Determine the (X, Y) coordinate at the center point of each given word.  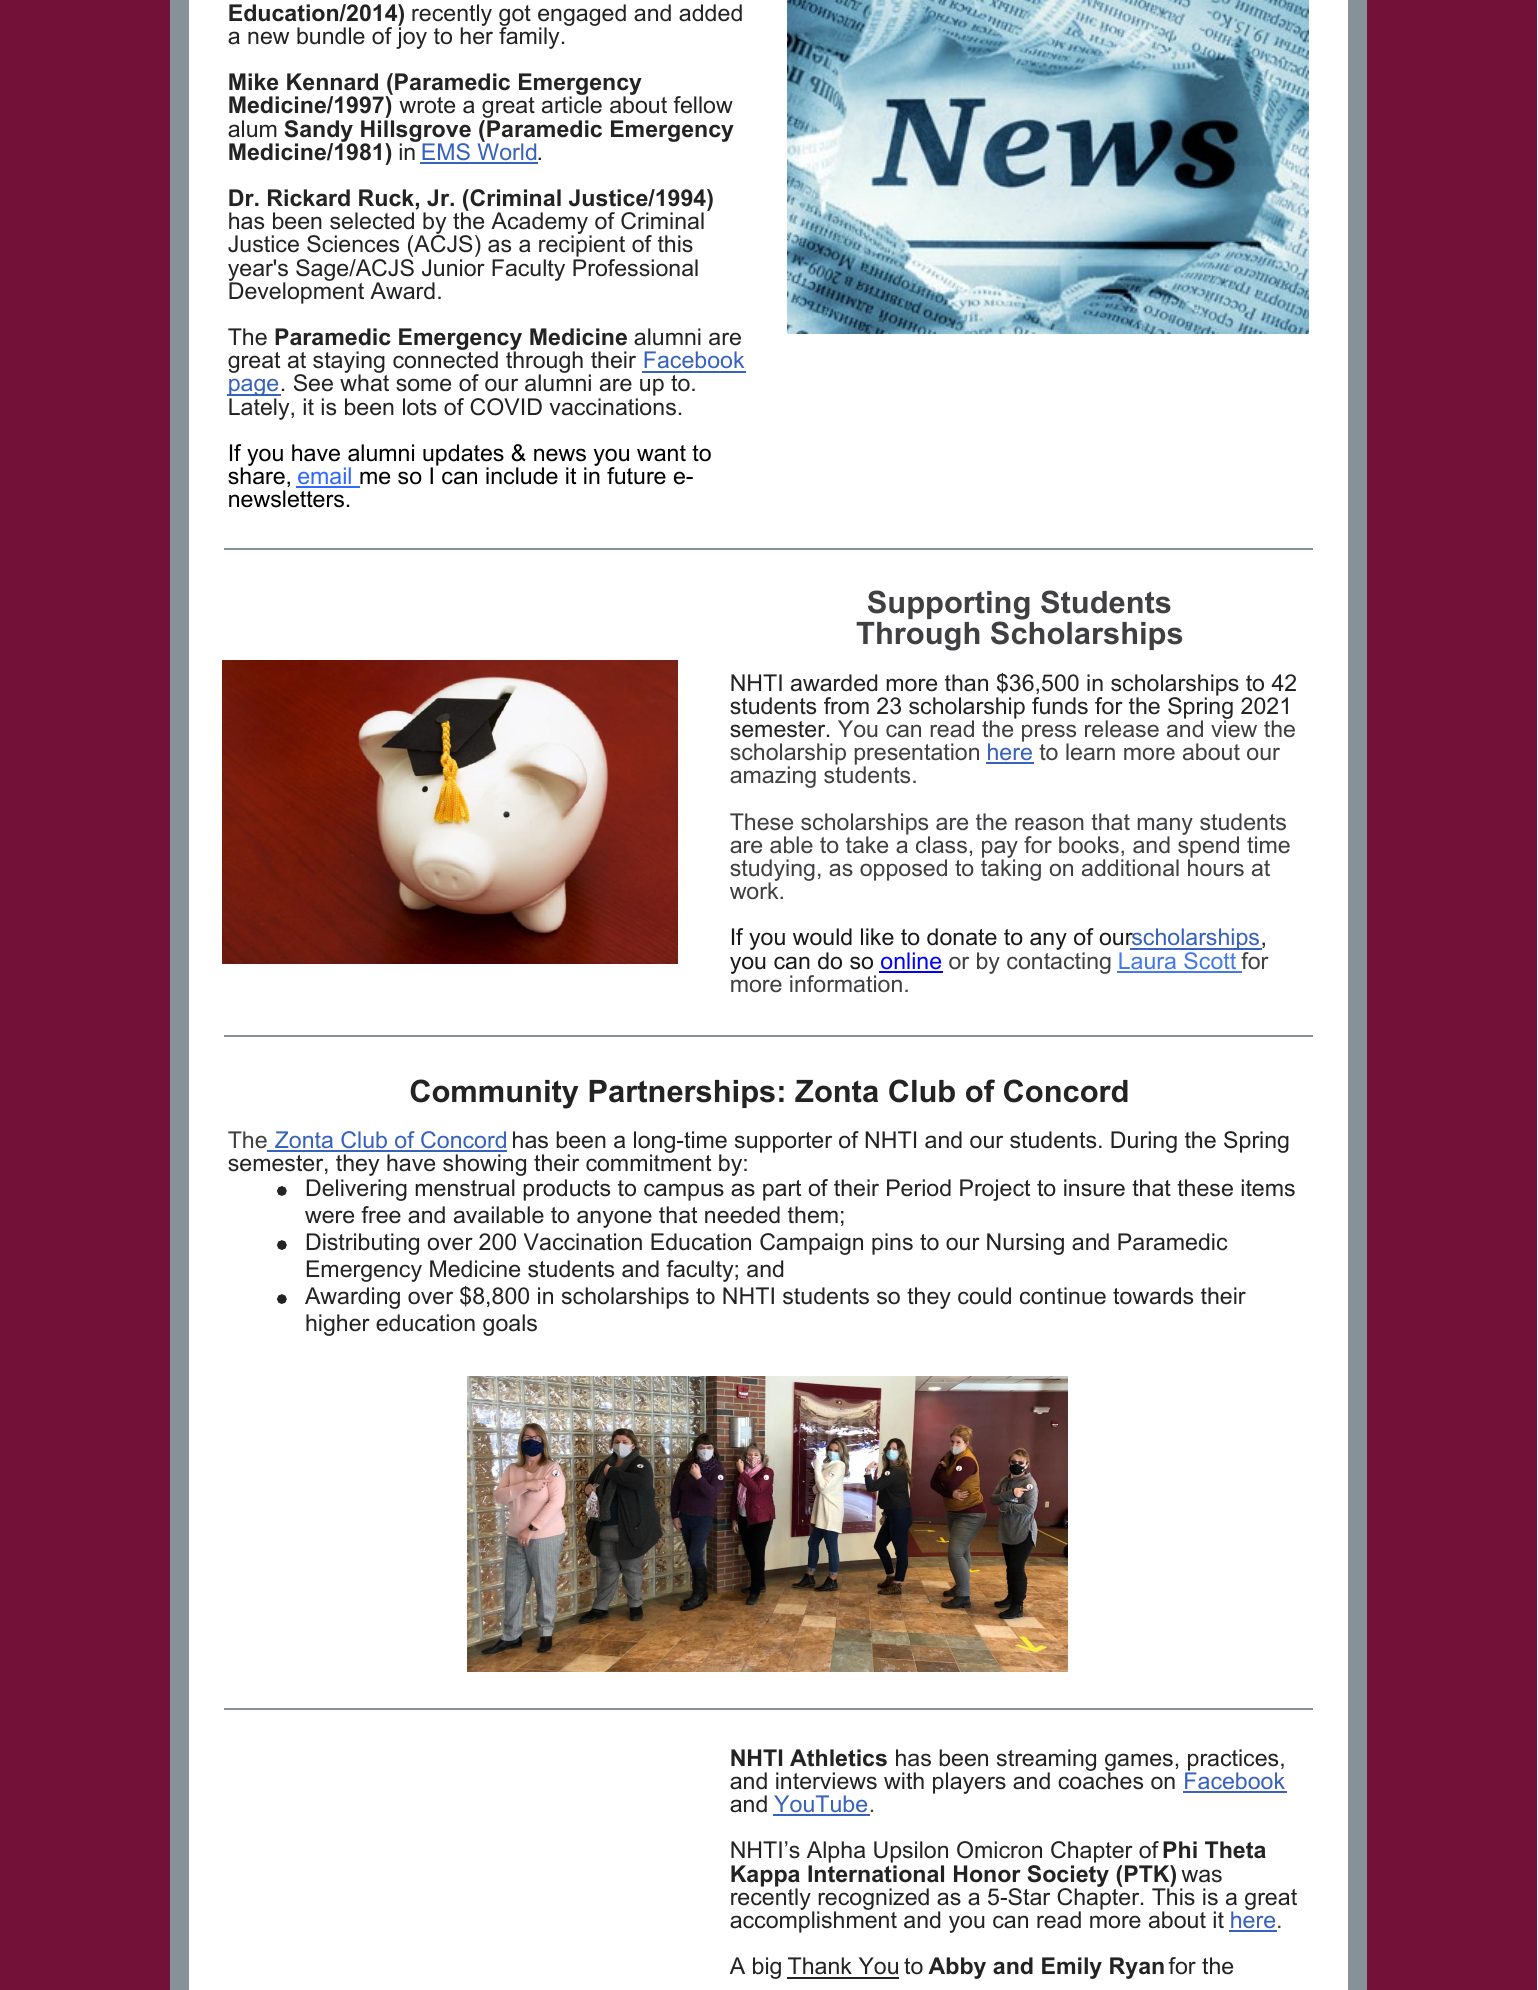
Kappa (765, 1877)
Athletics (838, 1758)
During (1144, 1142)
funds (1060, 706)
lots (420, 407)
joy (411, 37)
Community (494, 1094)
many (1165, 827)
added (710, 13)
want (661, 453)
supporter (783, 1142)
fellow (703, 105)
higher (338, 1325)
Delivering (357, 1190)
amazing (773, 777)
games (1139, 1763)
